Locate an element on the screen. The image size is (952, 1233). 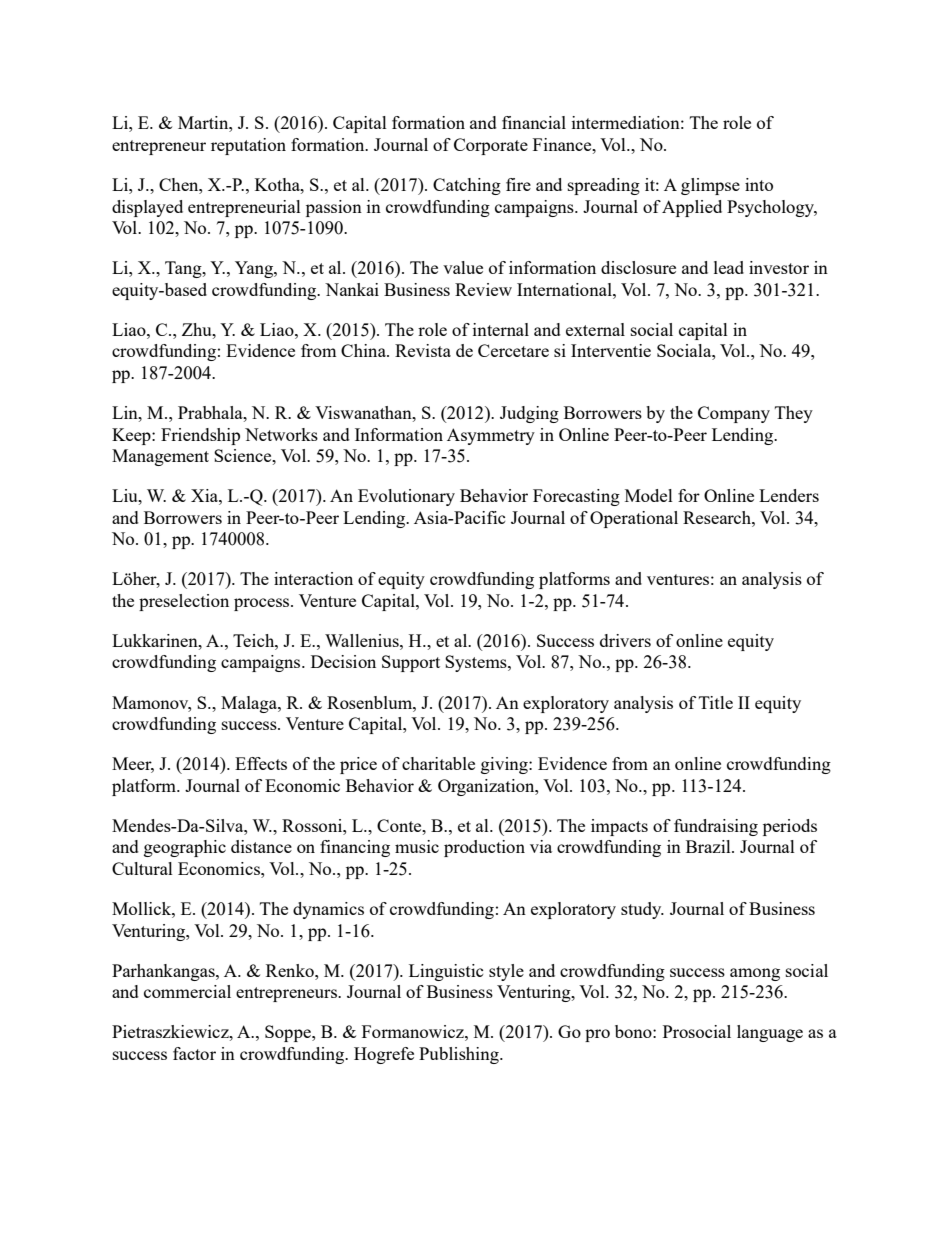
Friendship is located at coordinates (200, 436).
